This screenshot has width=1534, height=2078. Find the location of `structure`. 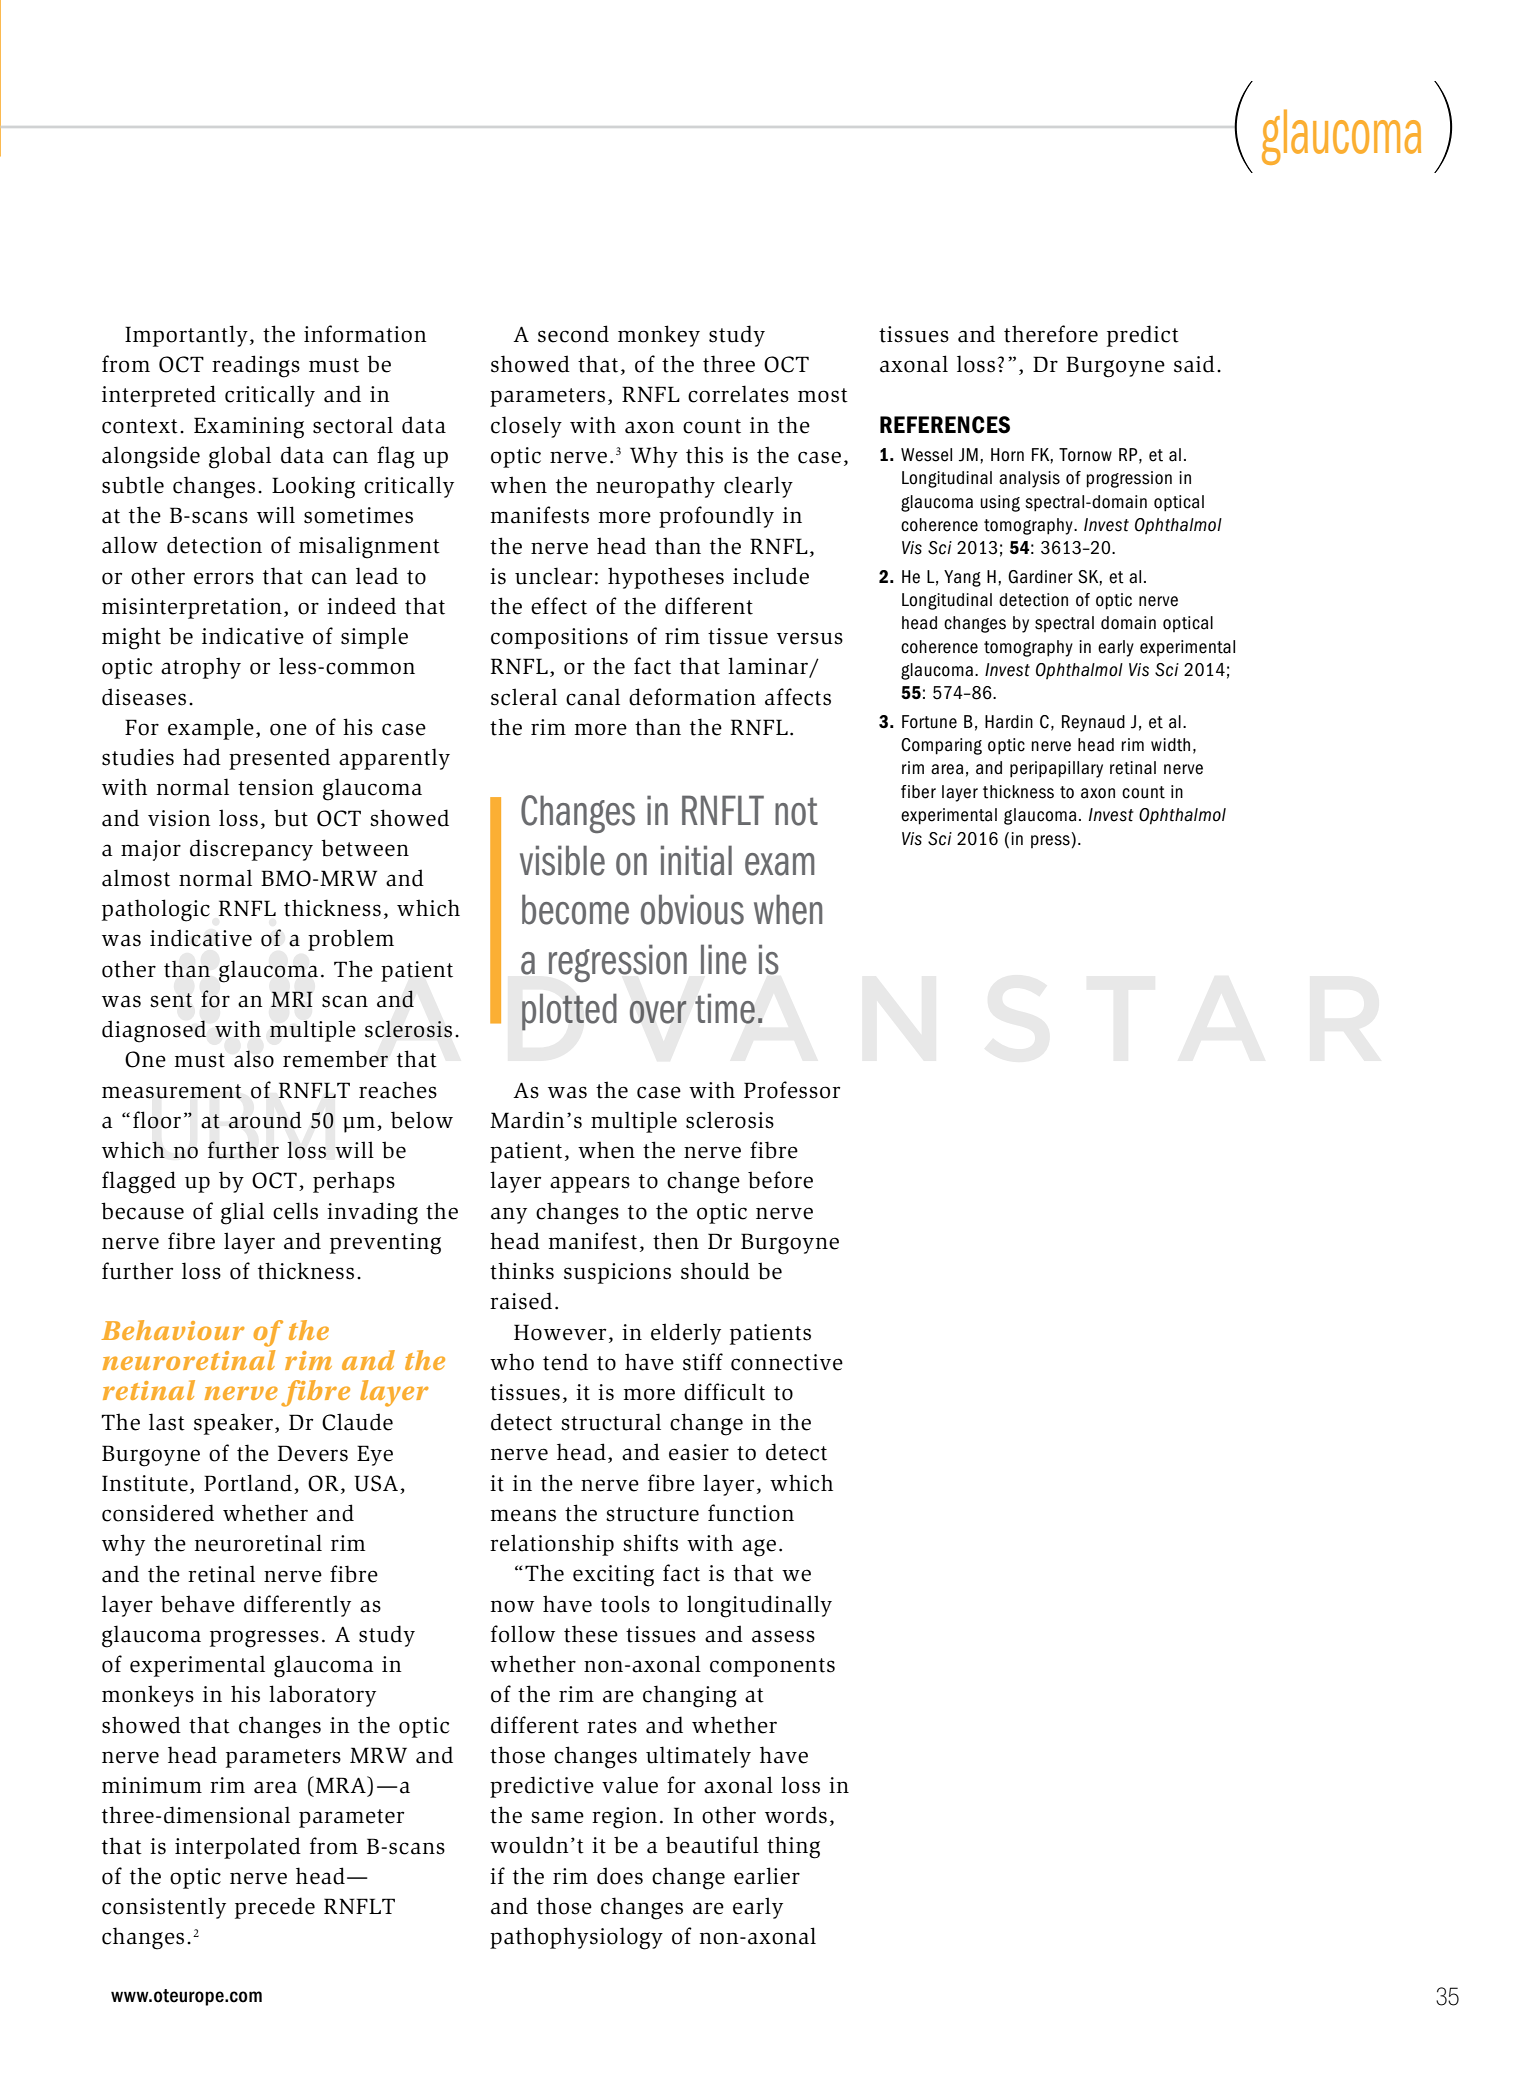

structure is located at coordinates (652, 1514).
